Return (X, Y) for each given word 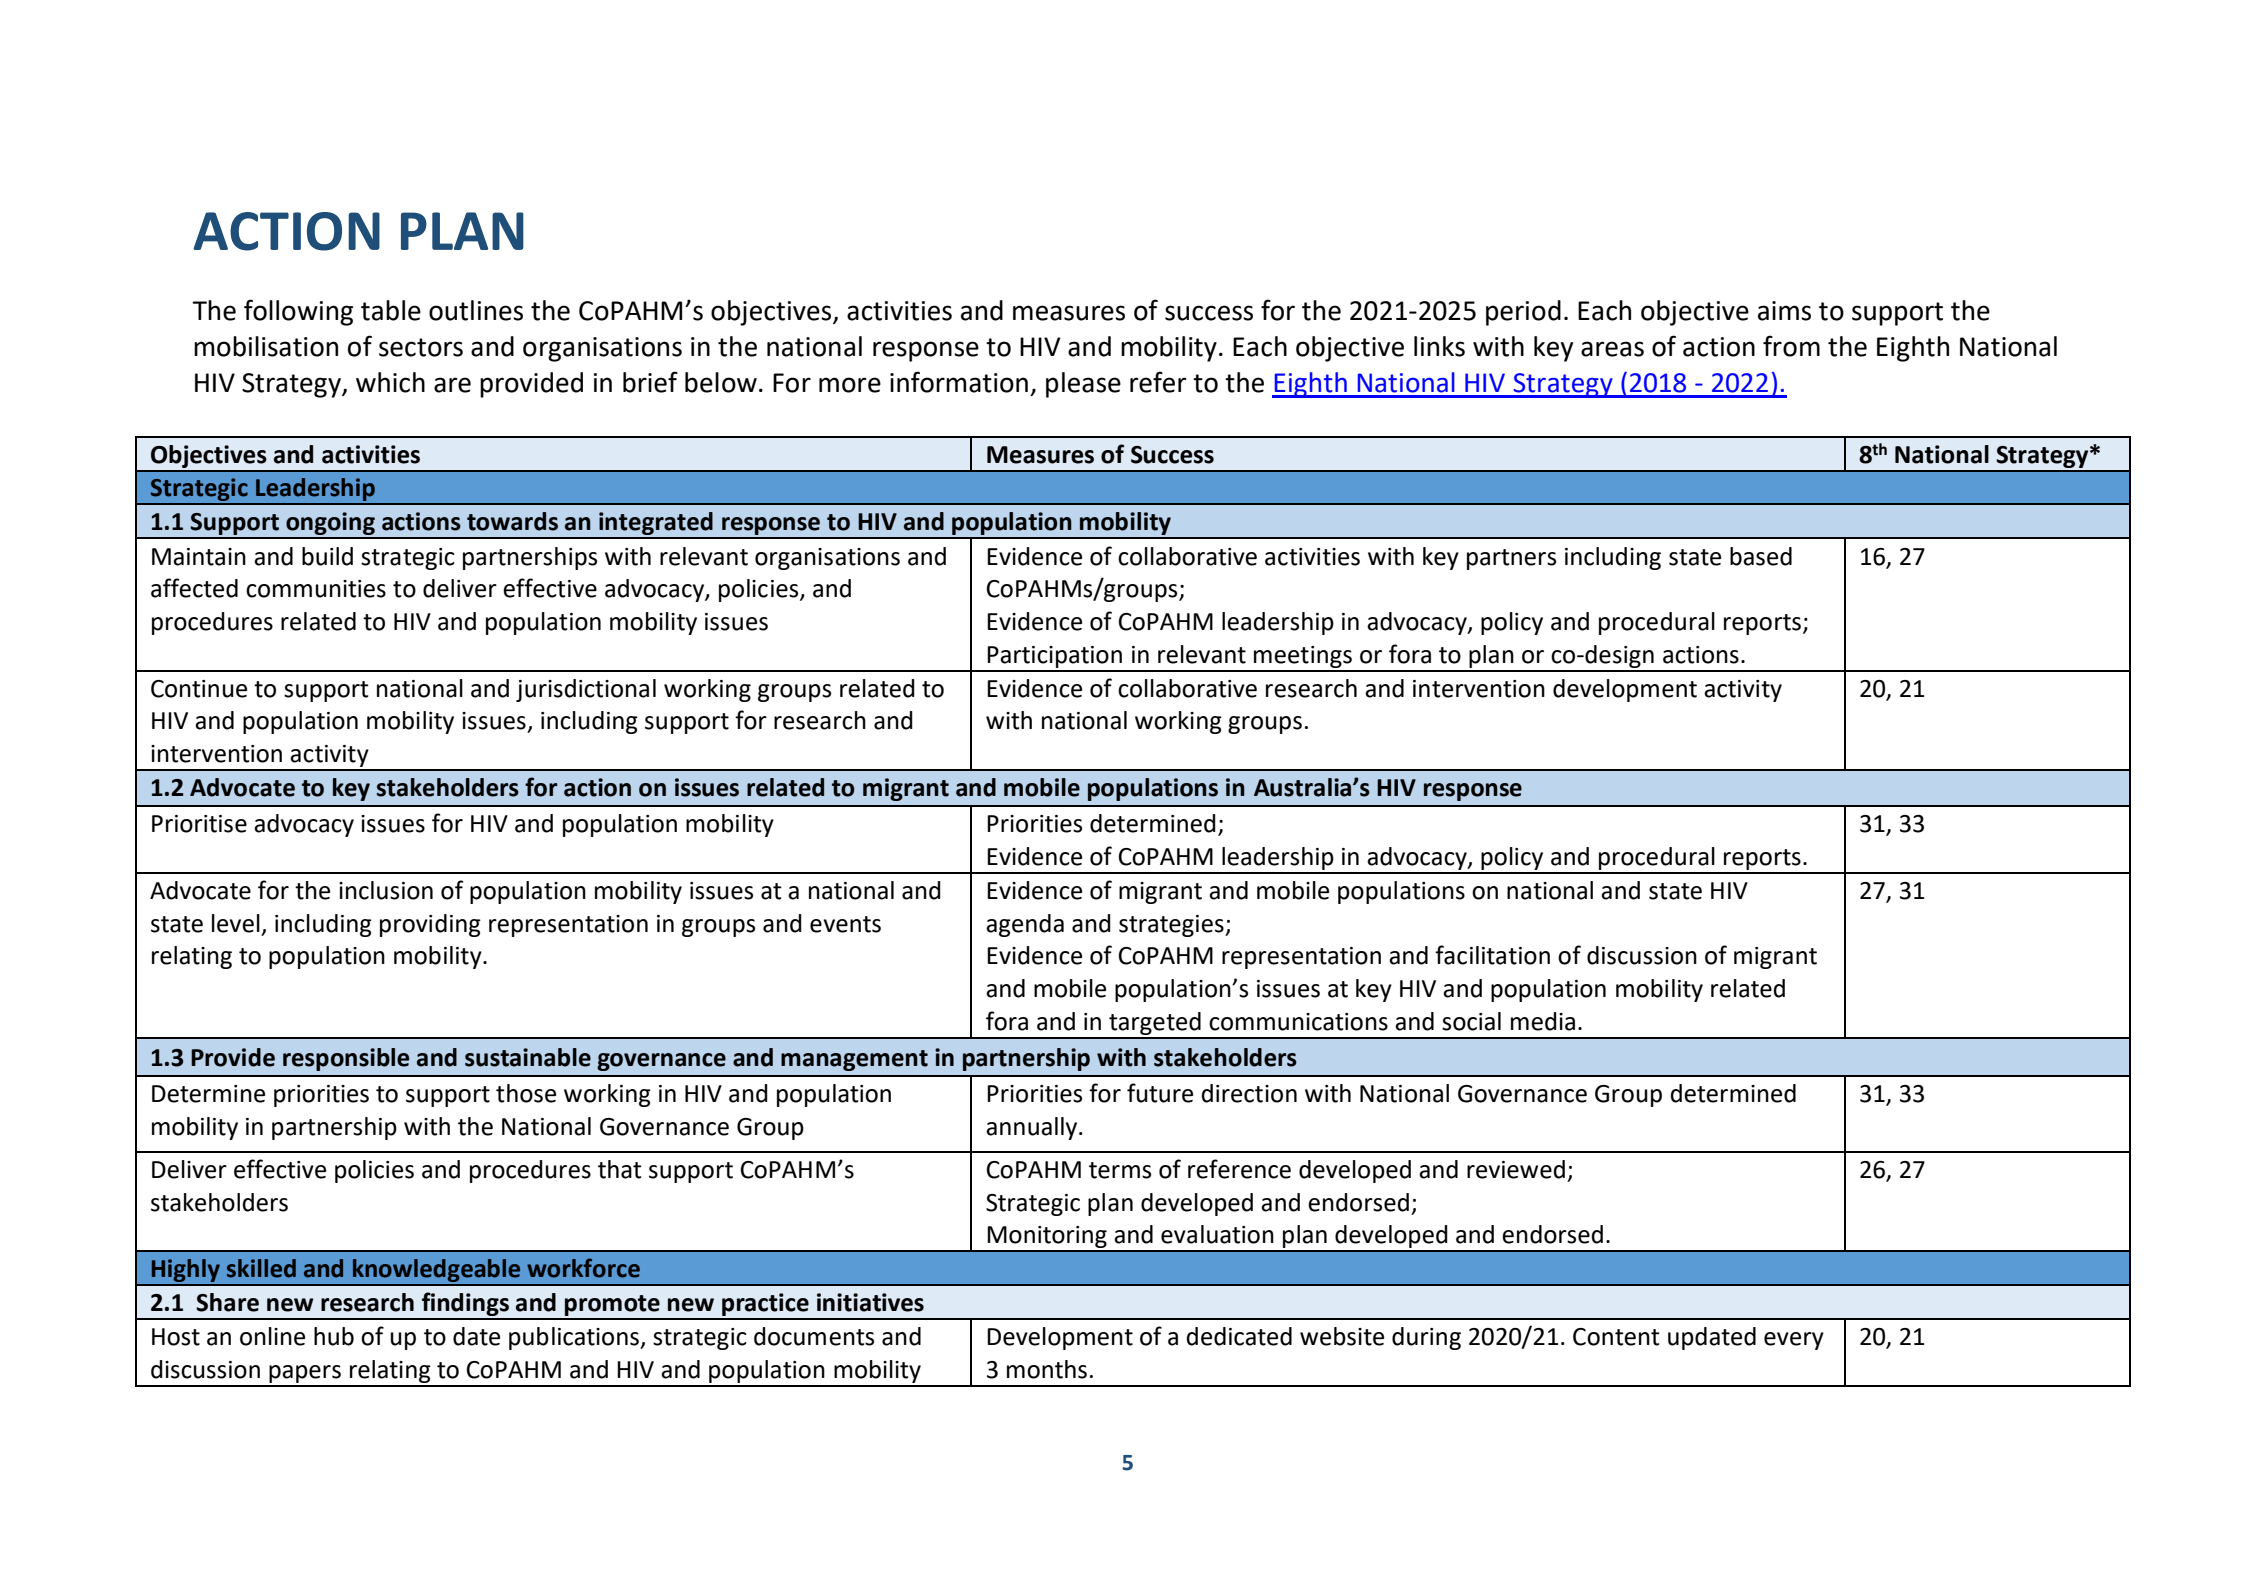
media (1543, 1021)
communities (316, 589)
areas (1612, 349)
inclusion (386, 890)
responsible (346, 1059)
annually (1033, 1128)
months (1047, 1369)
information (959, 382)
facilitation (1492, 955)
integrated (656, 525)
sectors (421, 347)
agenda (1025, 925)
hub (334, 1336)
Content (1616, 1337)
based (1761, 556)
